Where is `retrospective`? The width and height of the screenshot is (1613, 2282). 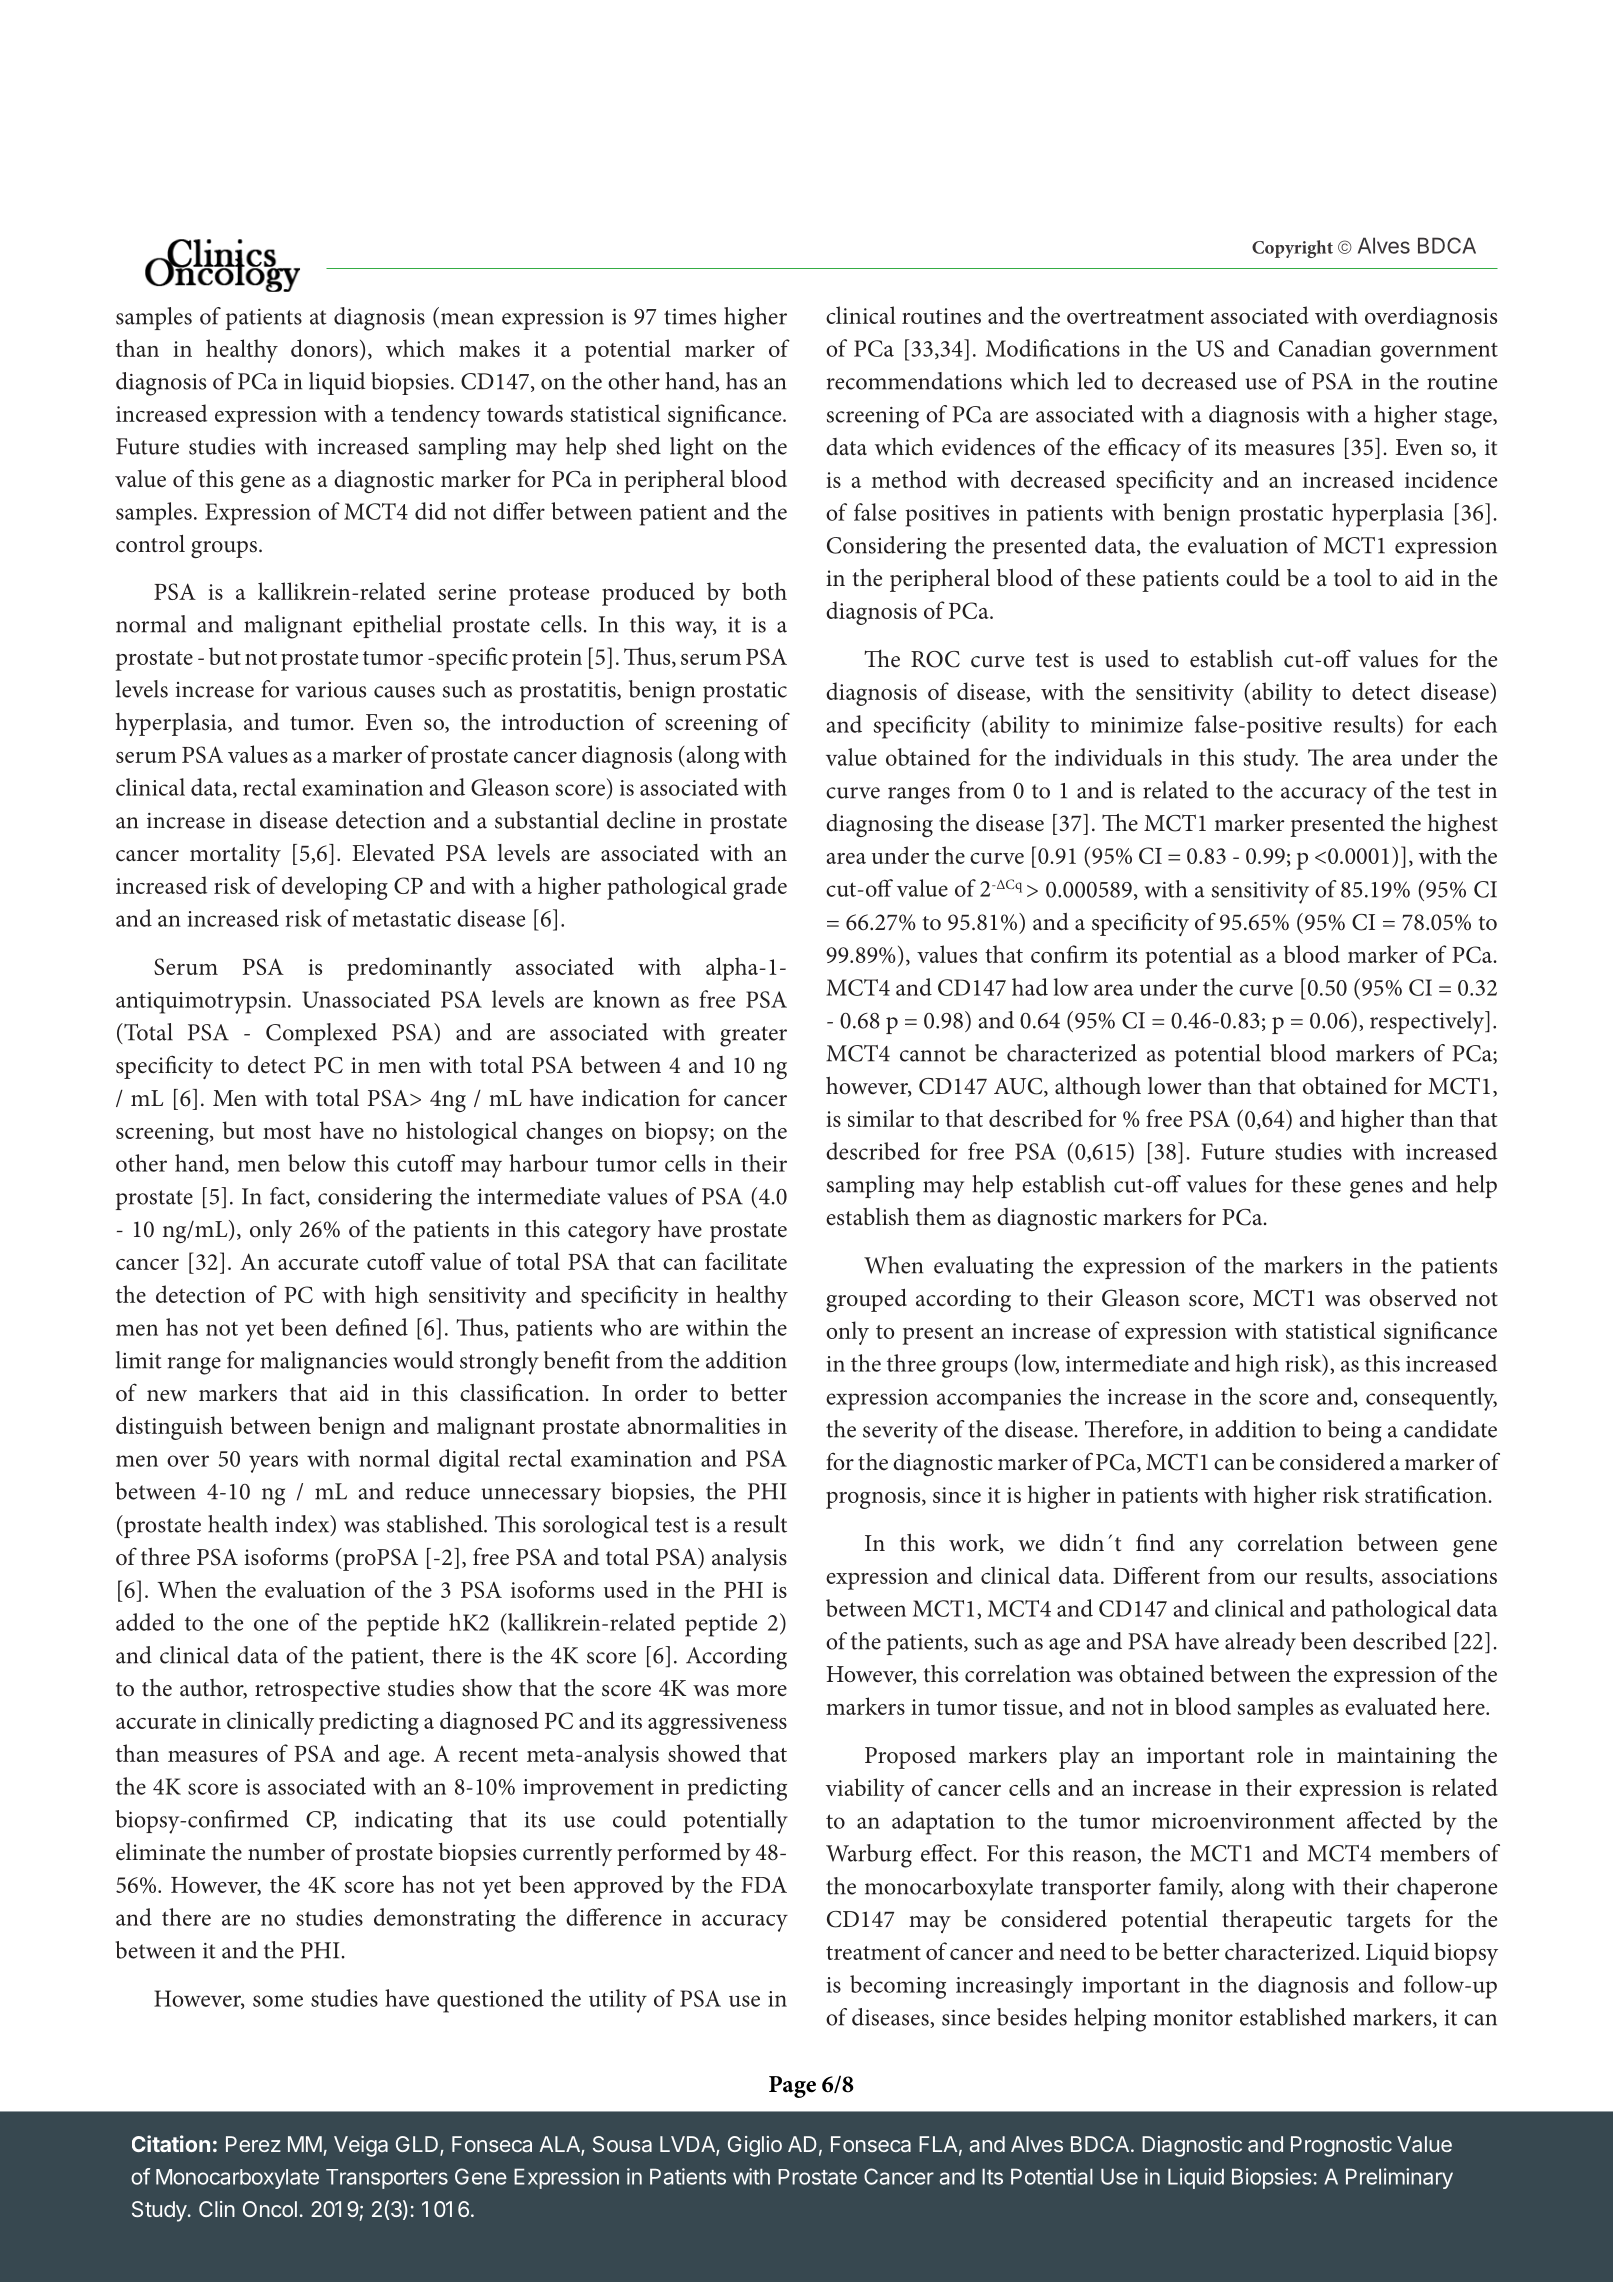 retrospective is located at coordinates (317, 1691).
